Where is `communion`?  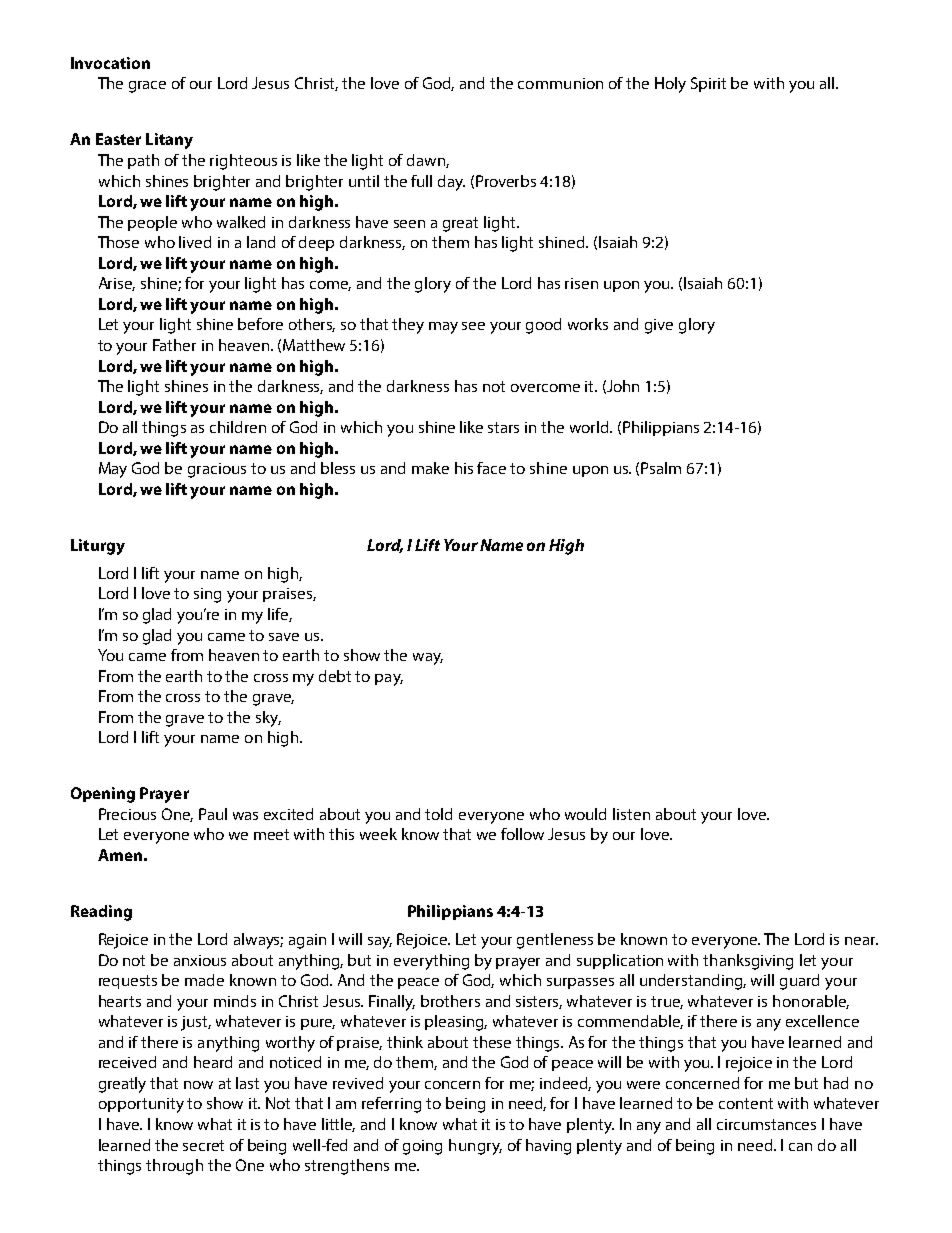
communion is located at coordinates (560, 83).
